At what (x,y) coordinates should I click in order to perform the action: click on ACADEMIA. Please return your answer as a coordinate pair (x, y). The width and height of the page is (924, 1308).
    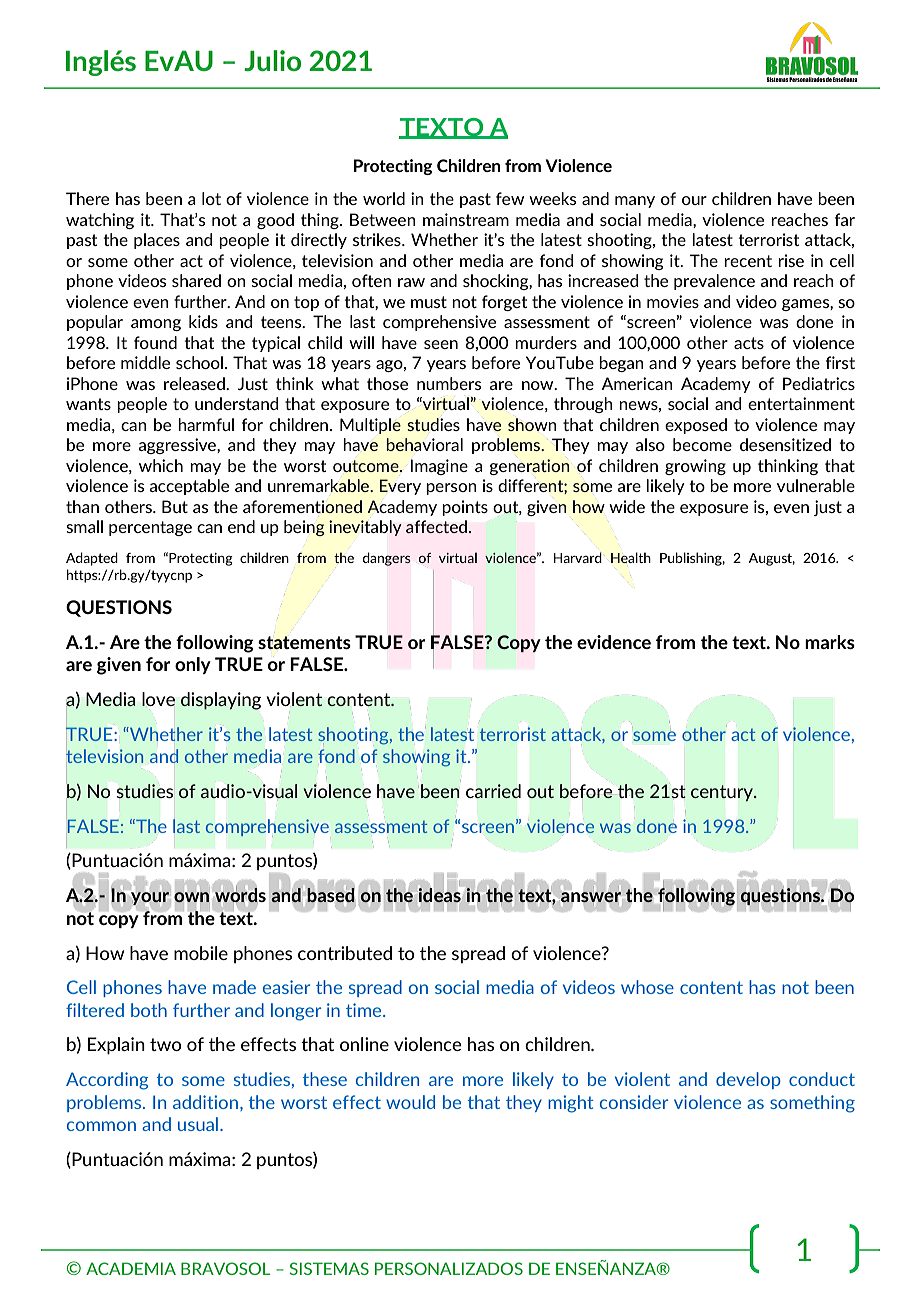
    Looking at the image, I should click on (131, 1268).
